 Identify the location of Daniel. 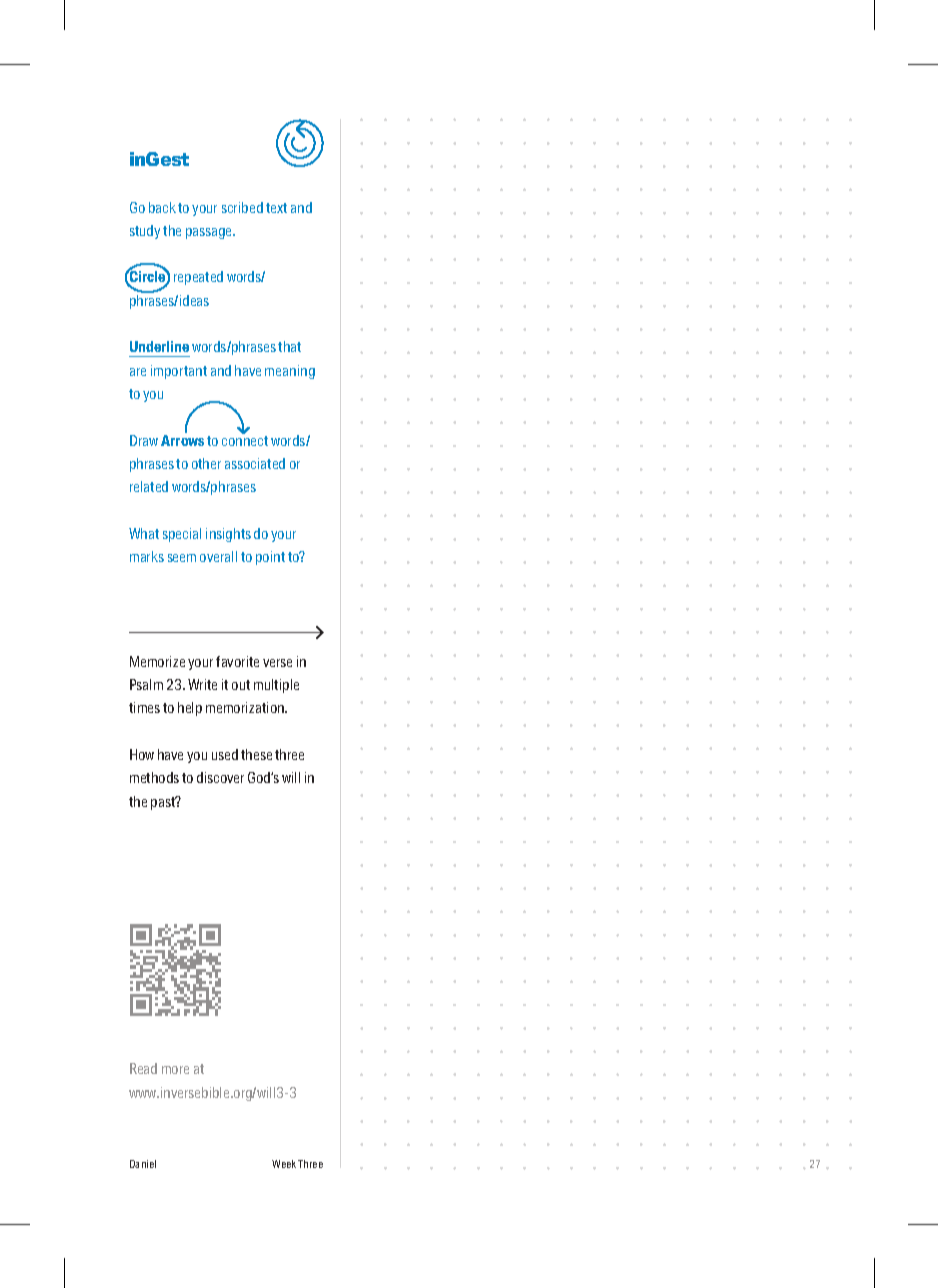
(143, 1164).
